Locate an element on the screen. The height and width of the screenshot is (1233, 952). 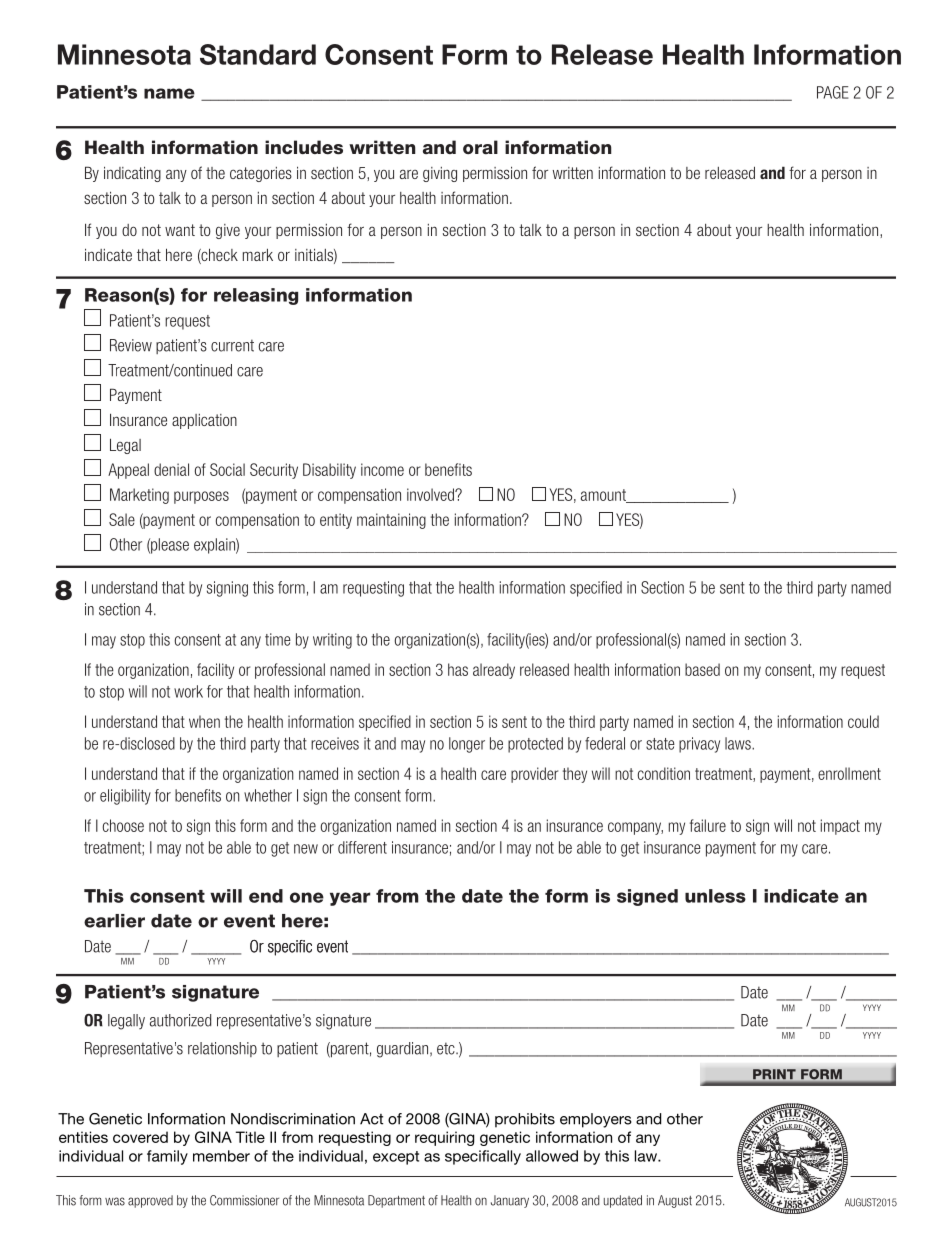
Standard is located at coordinates (258, 54).
